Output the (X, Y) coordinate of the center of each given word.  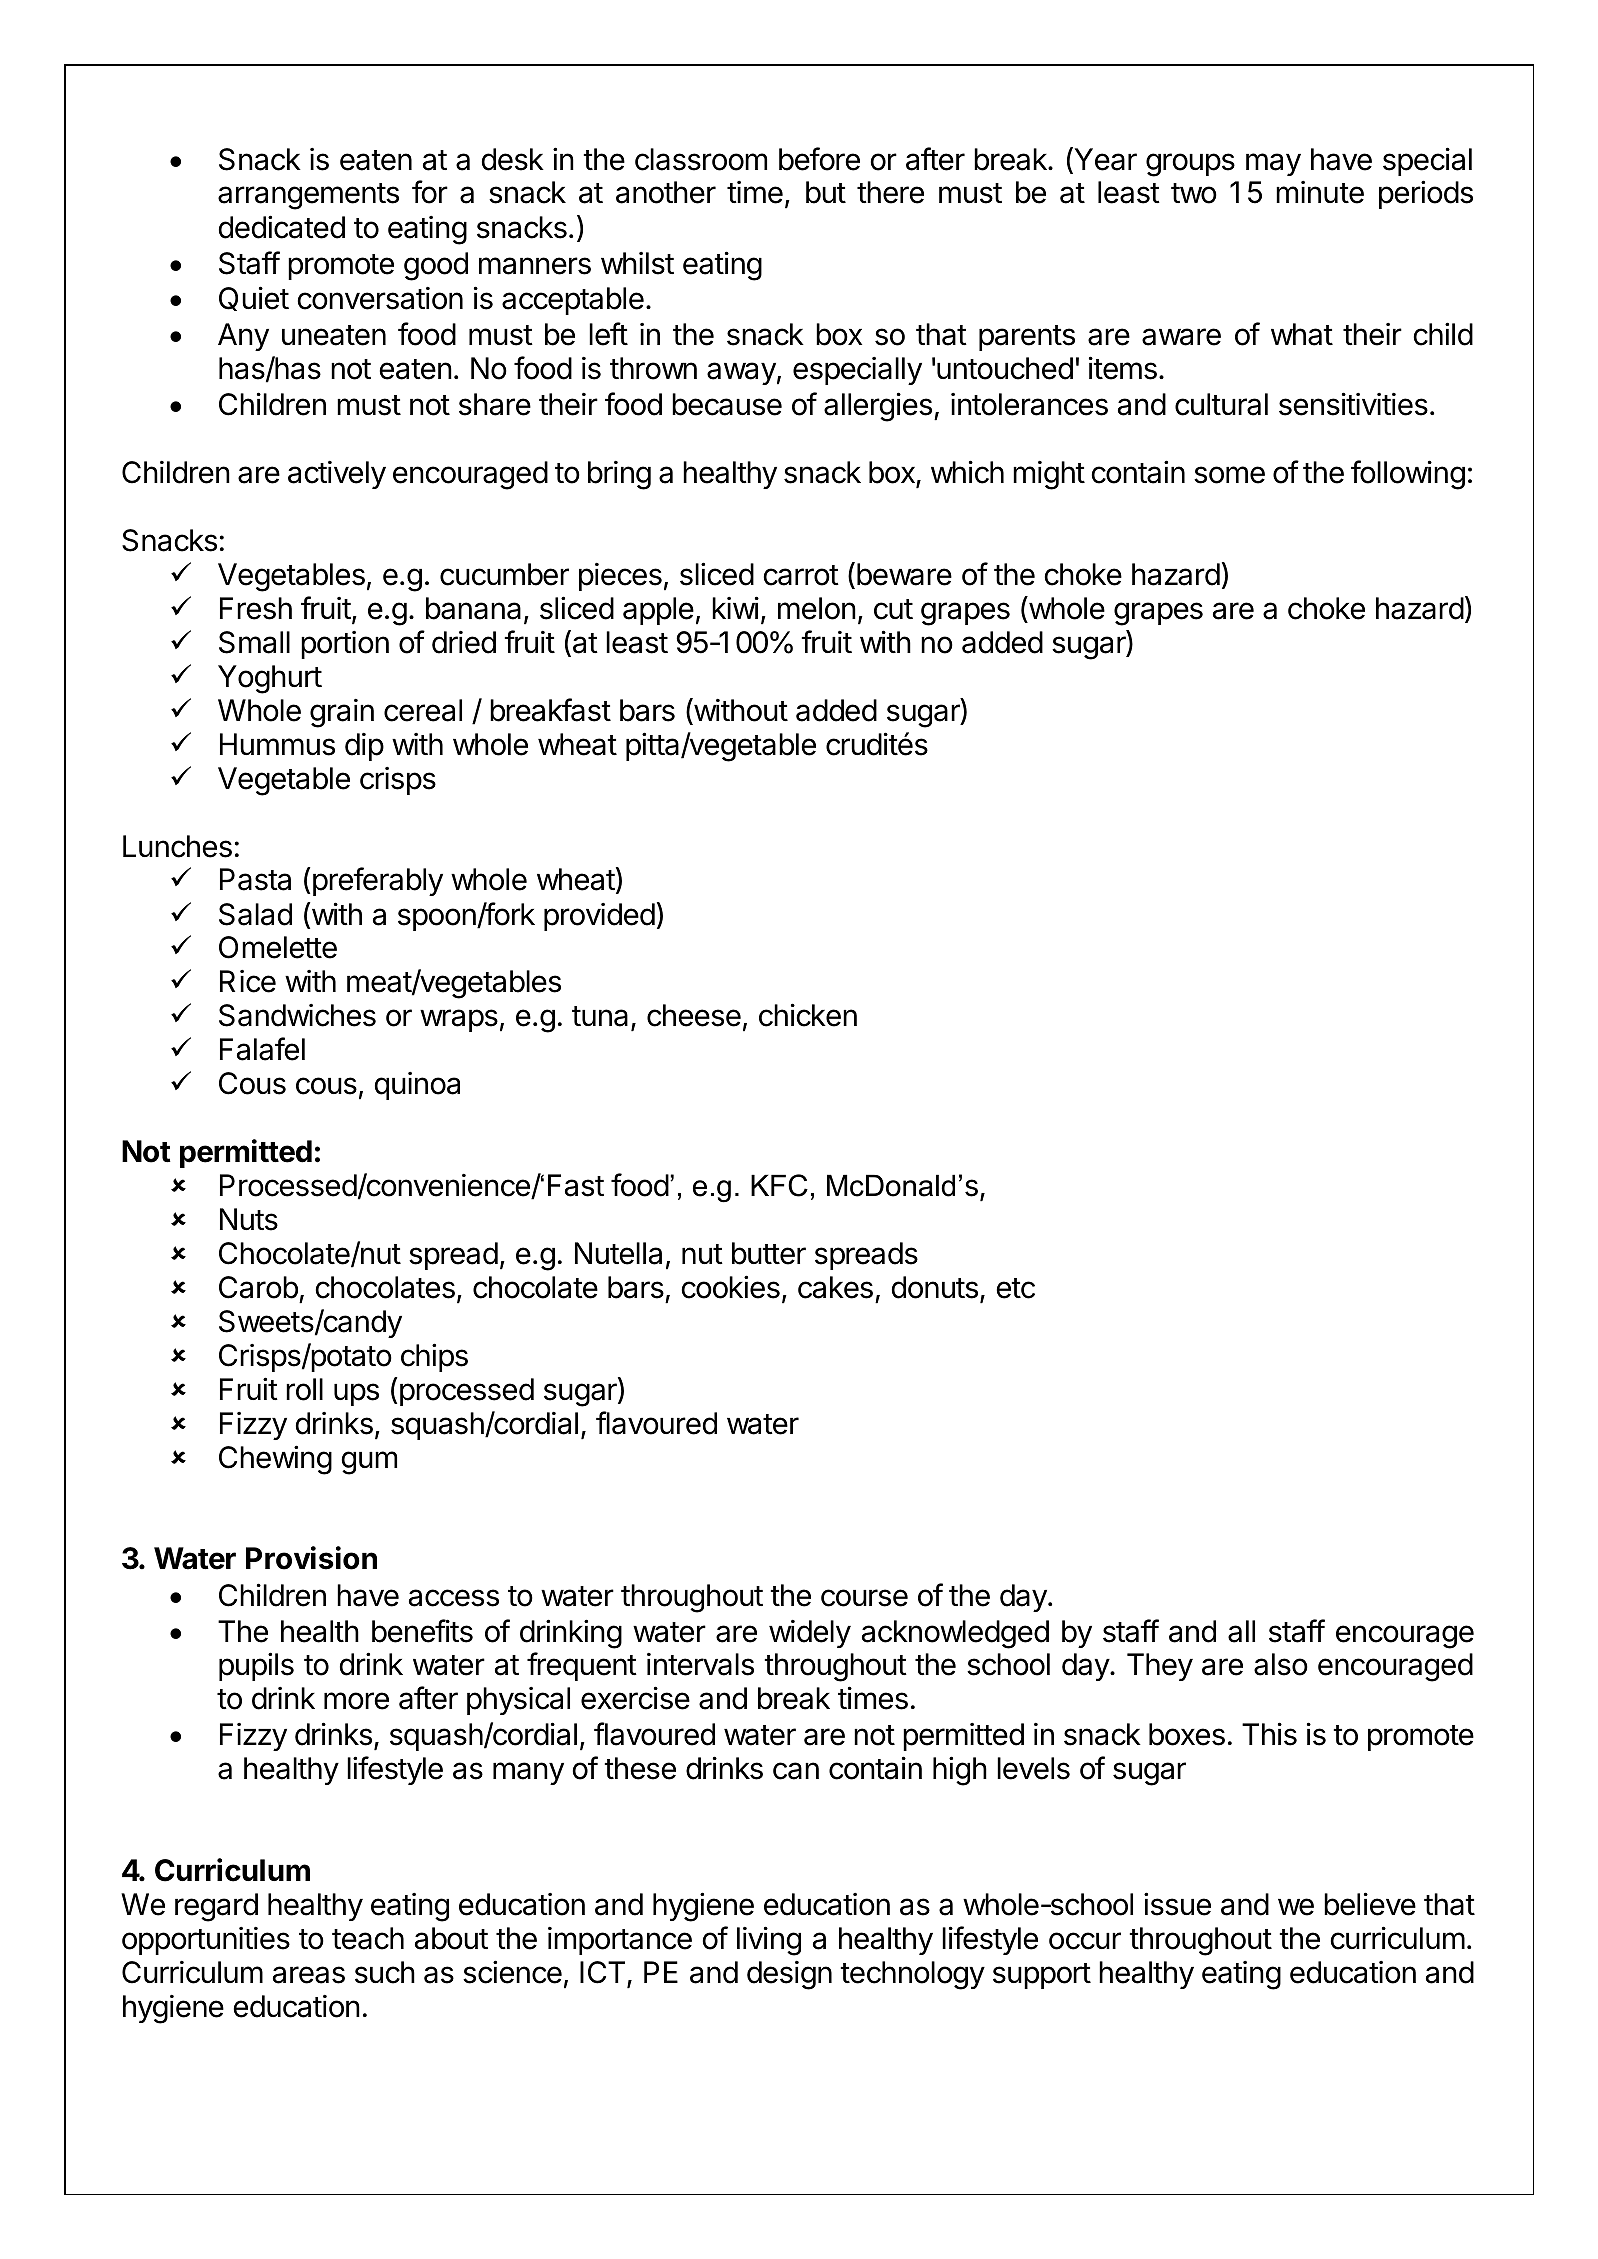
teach (368, 1938)
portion (345, 645)
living (769, 1941)
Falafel (262, 1049)
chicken (808, 1015)
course (864, 1598)
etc (1015, 1288)
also (1281, 1664)
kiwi (735, 607)
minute (1320, 192)
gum (369, 1463)
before (819, 159)
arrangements (308, 196)
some (1229, 475)
